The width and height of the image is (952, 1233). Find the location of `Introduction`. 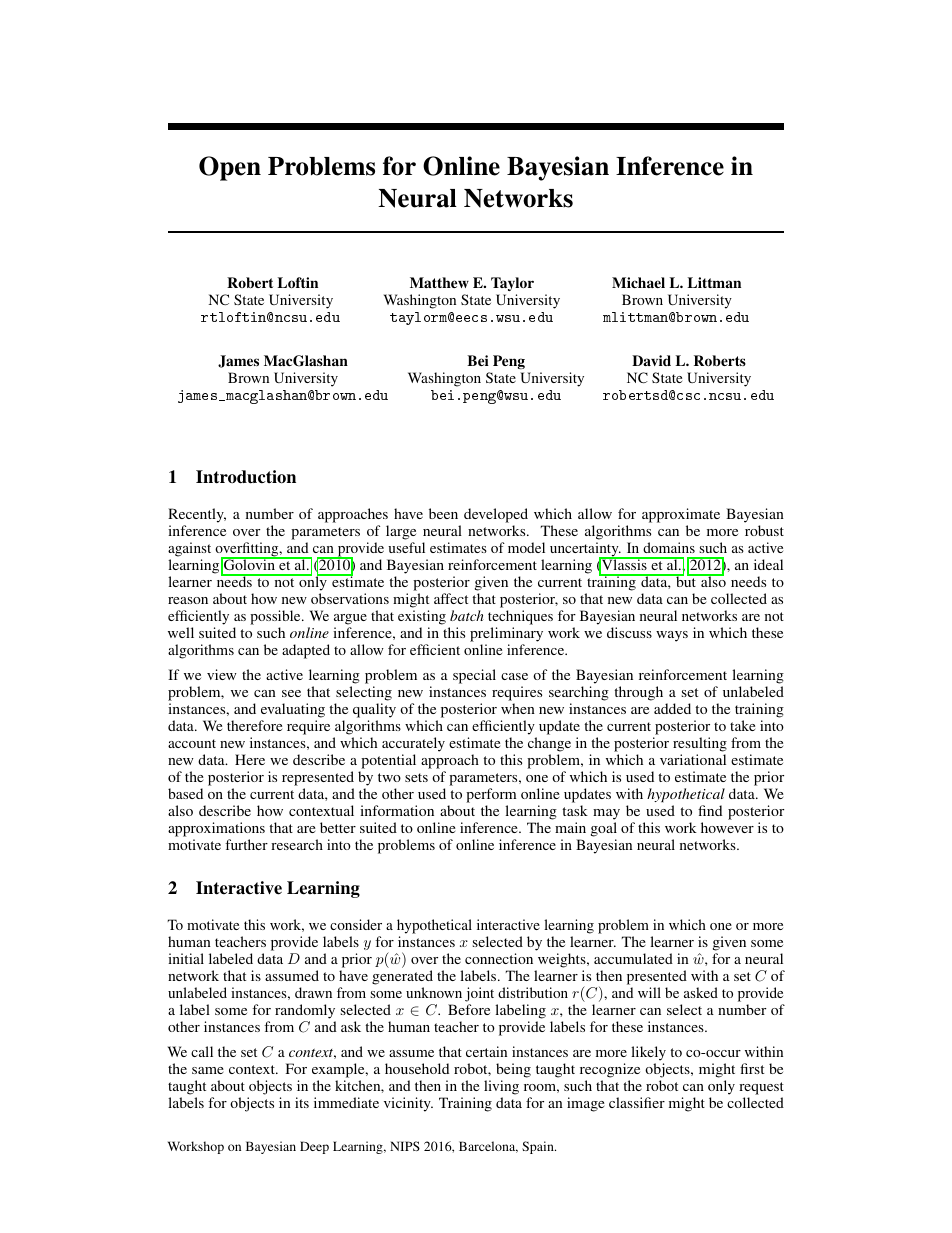

Introduction is located at coordinates (246, 477).
